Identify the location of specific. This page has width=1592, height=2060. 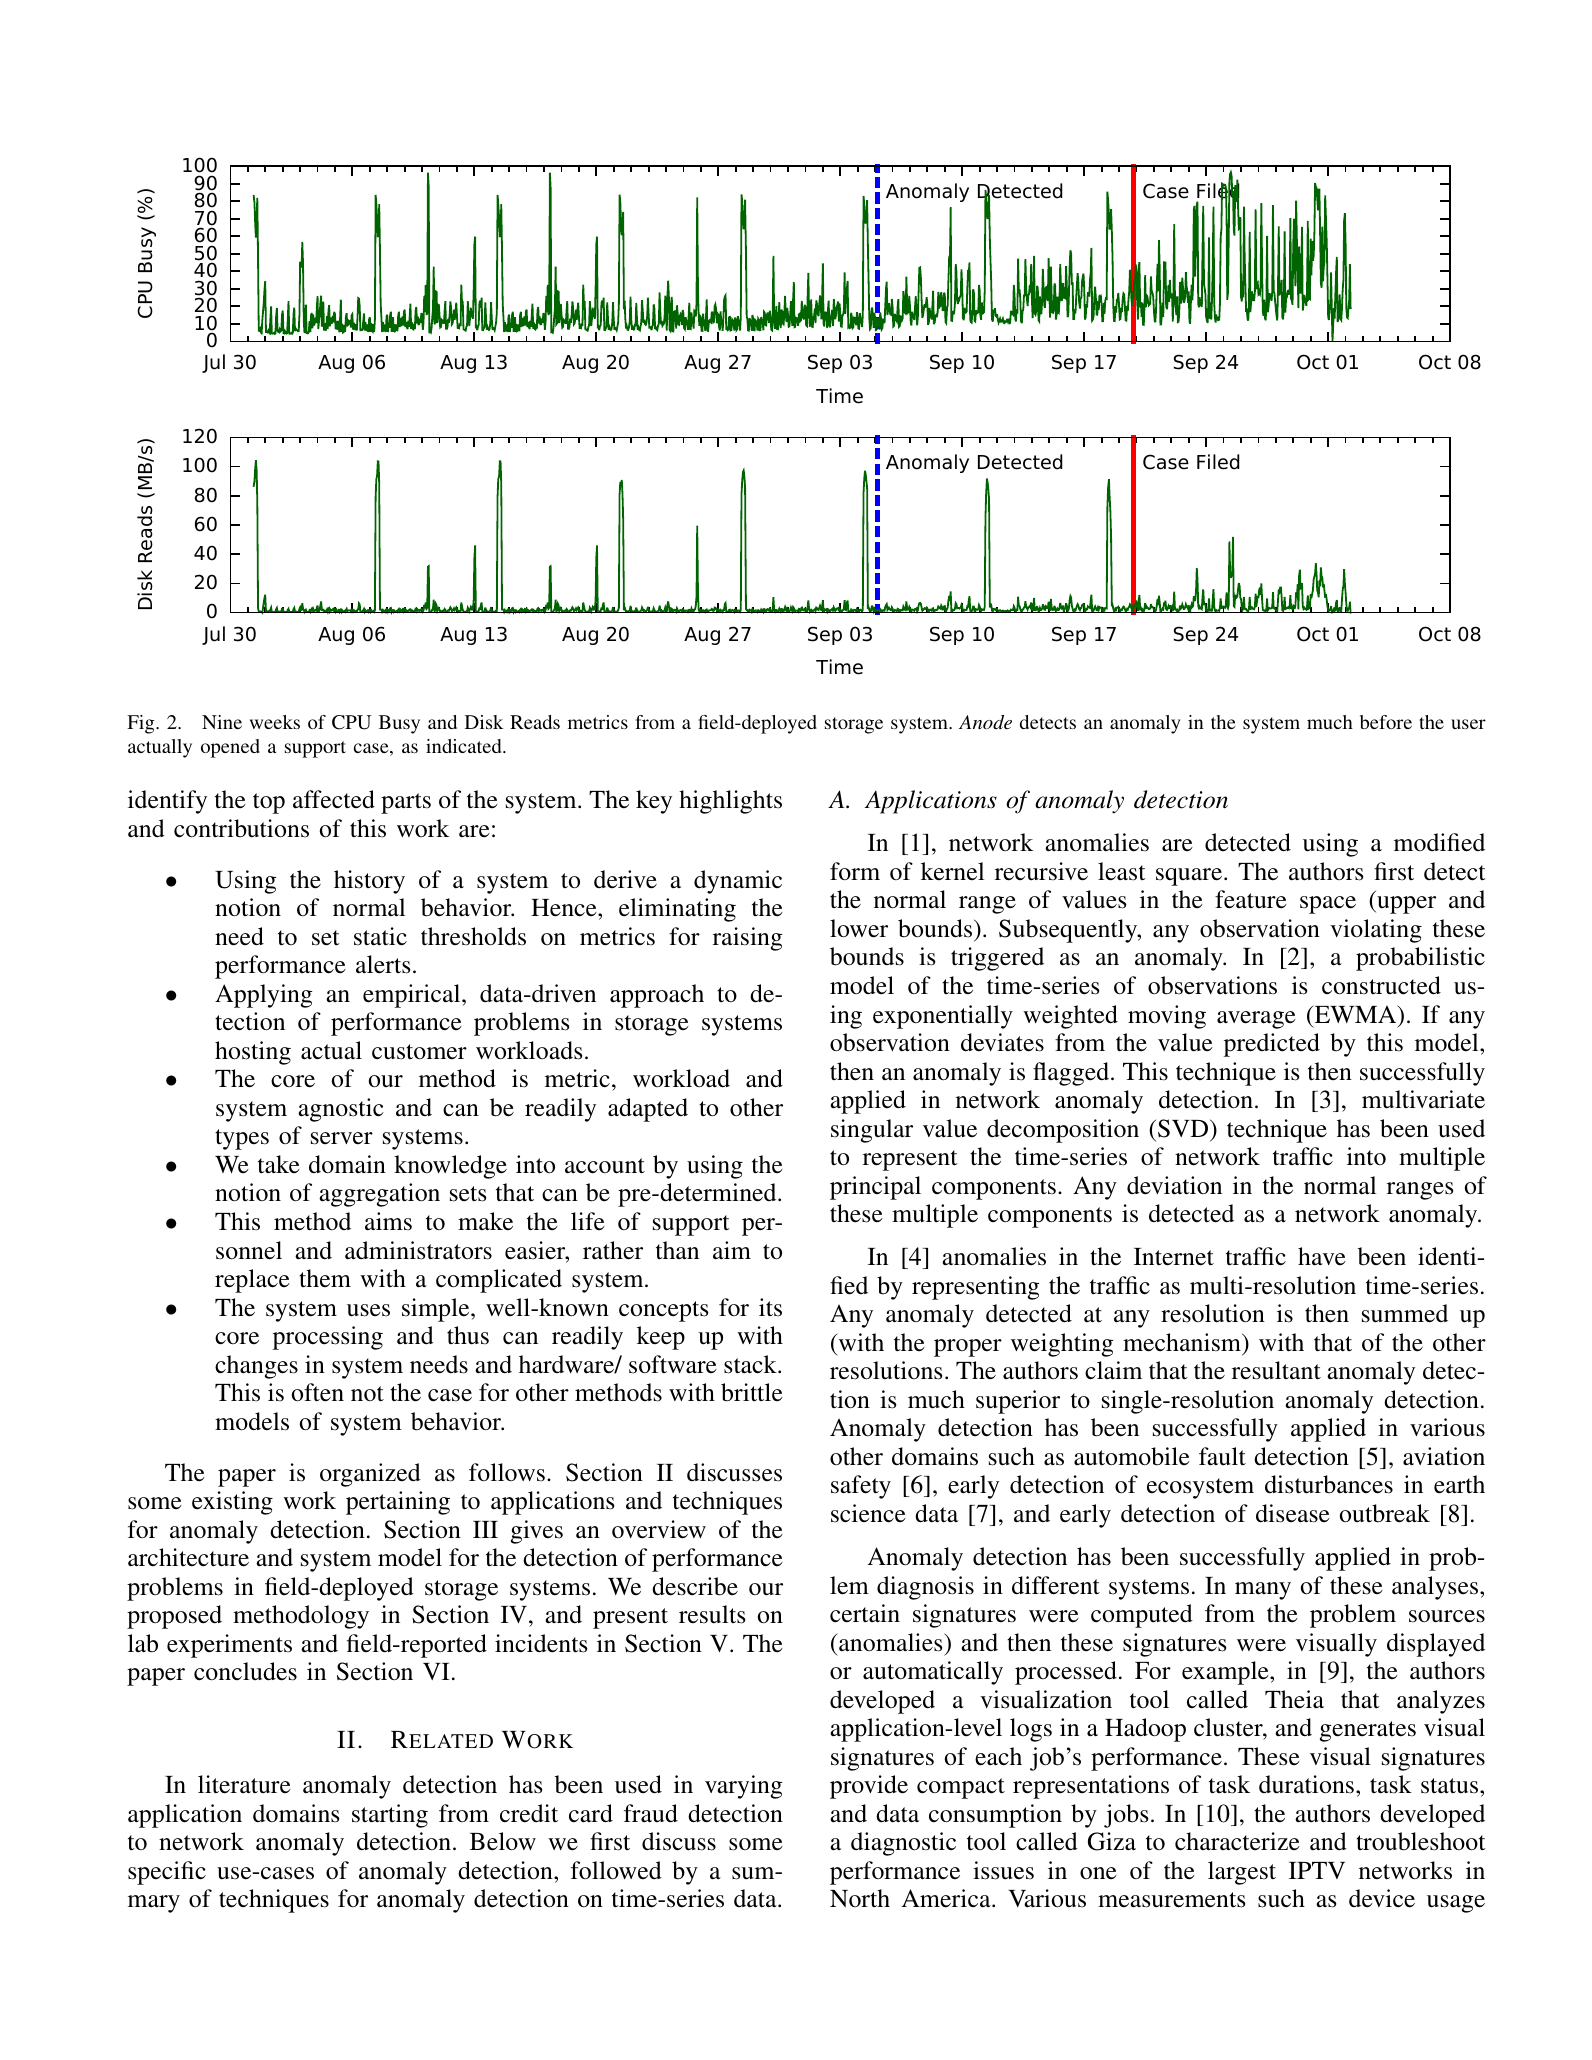
(167, 1873).
